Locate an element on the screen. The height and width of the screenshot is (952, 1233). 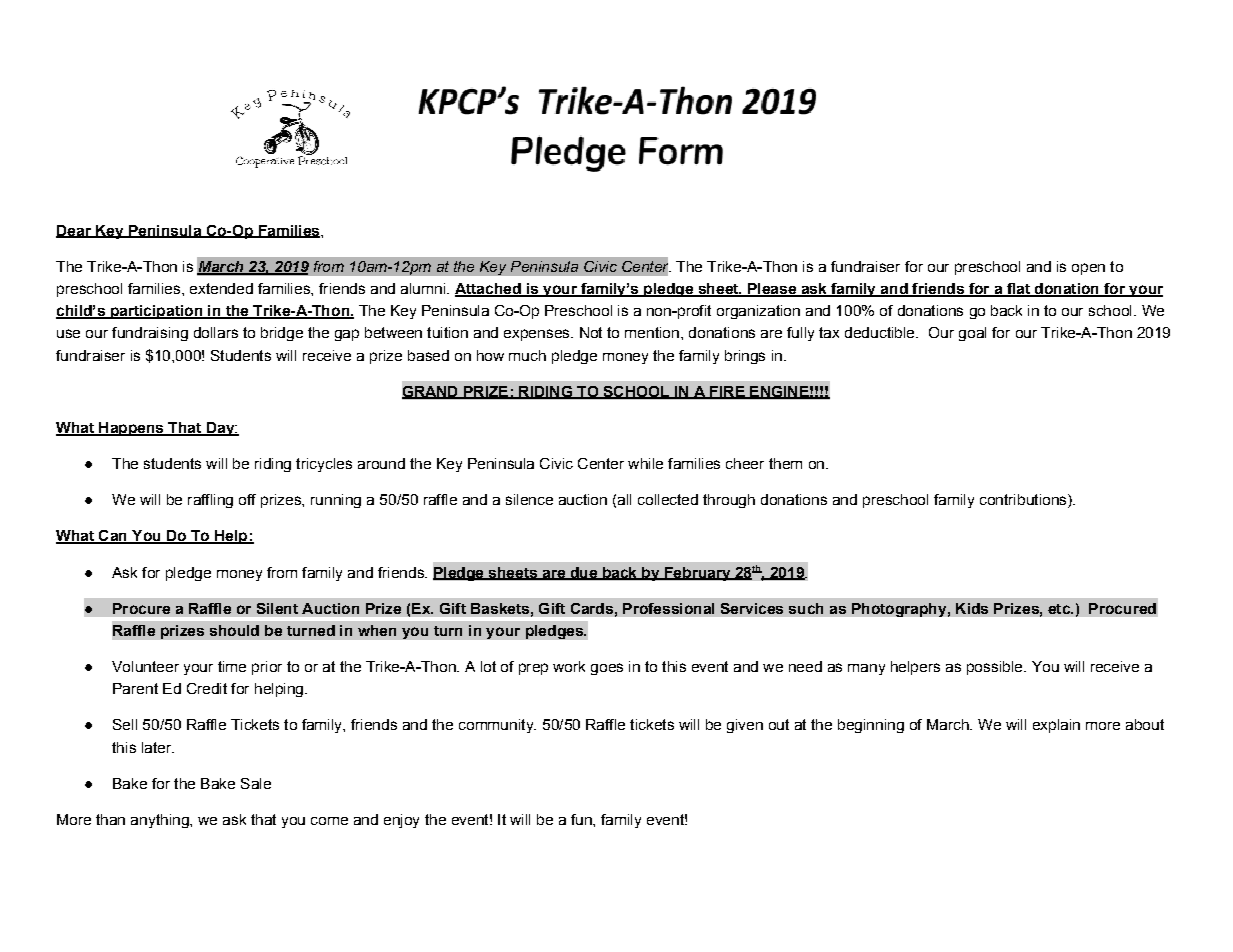
Attached is located at coordinates (489, 290).
